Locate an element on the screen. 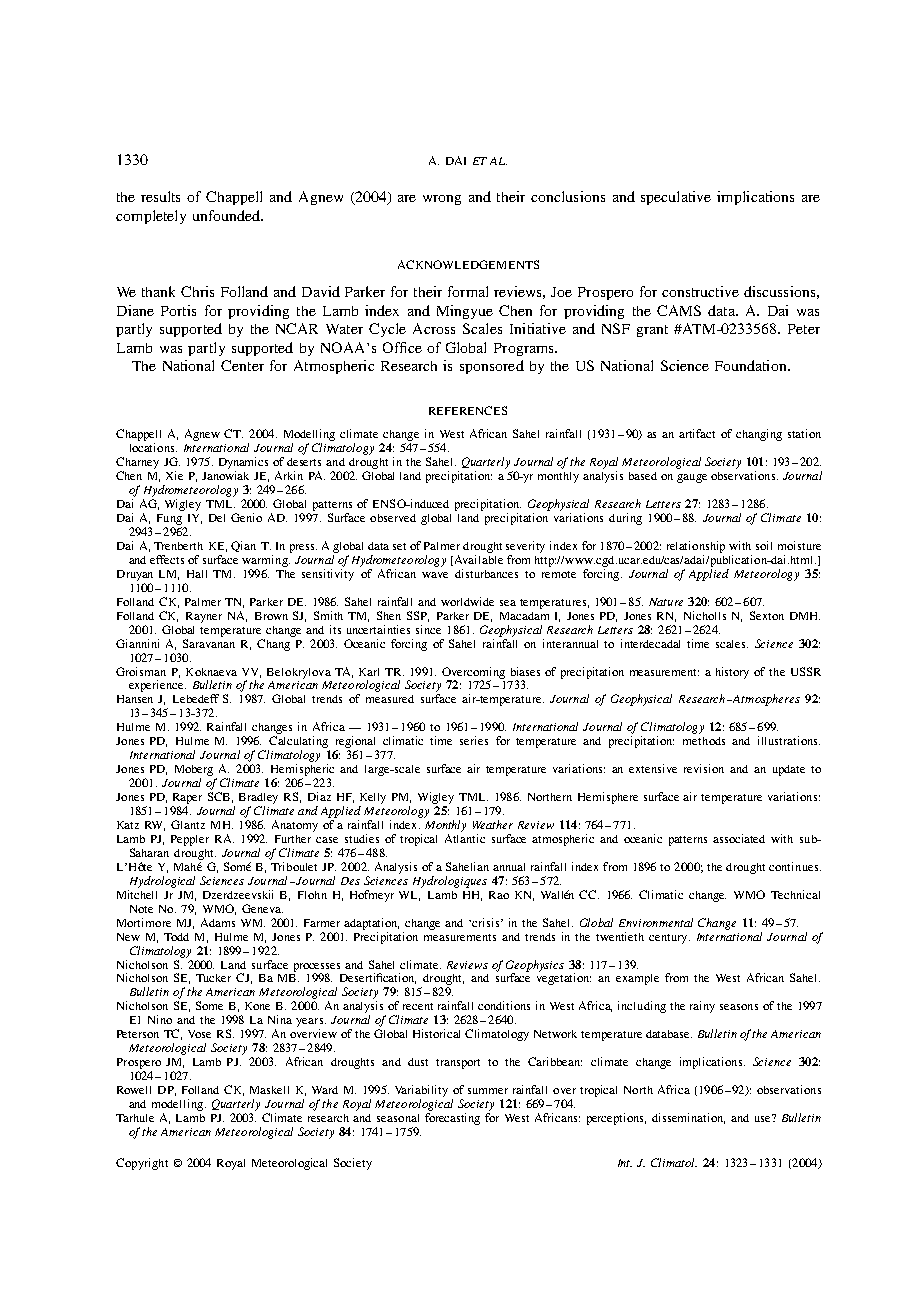  history is located at coordinates (732, 673).
